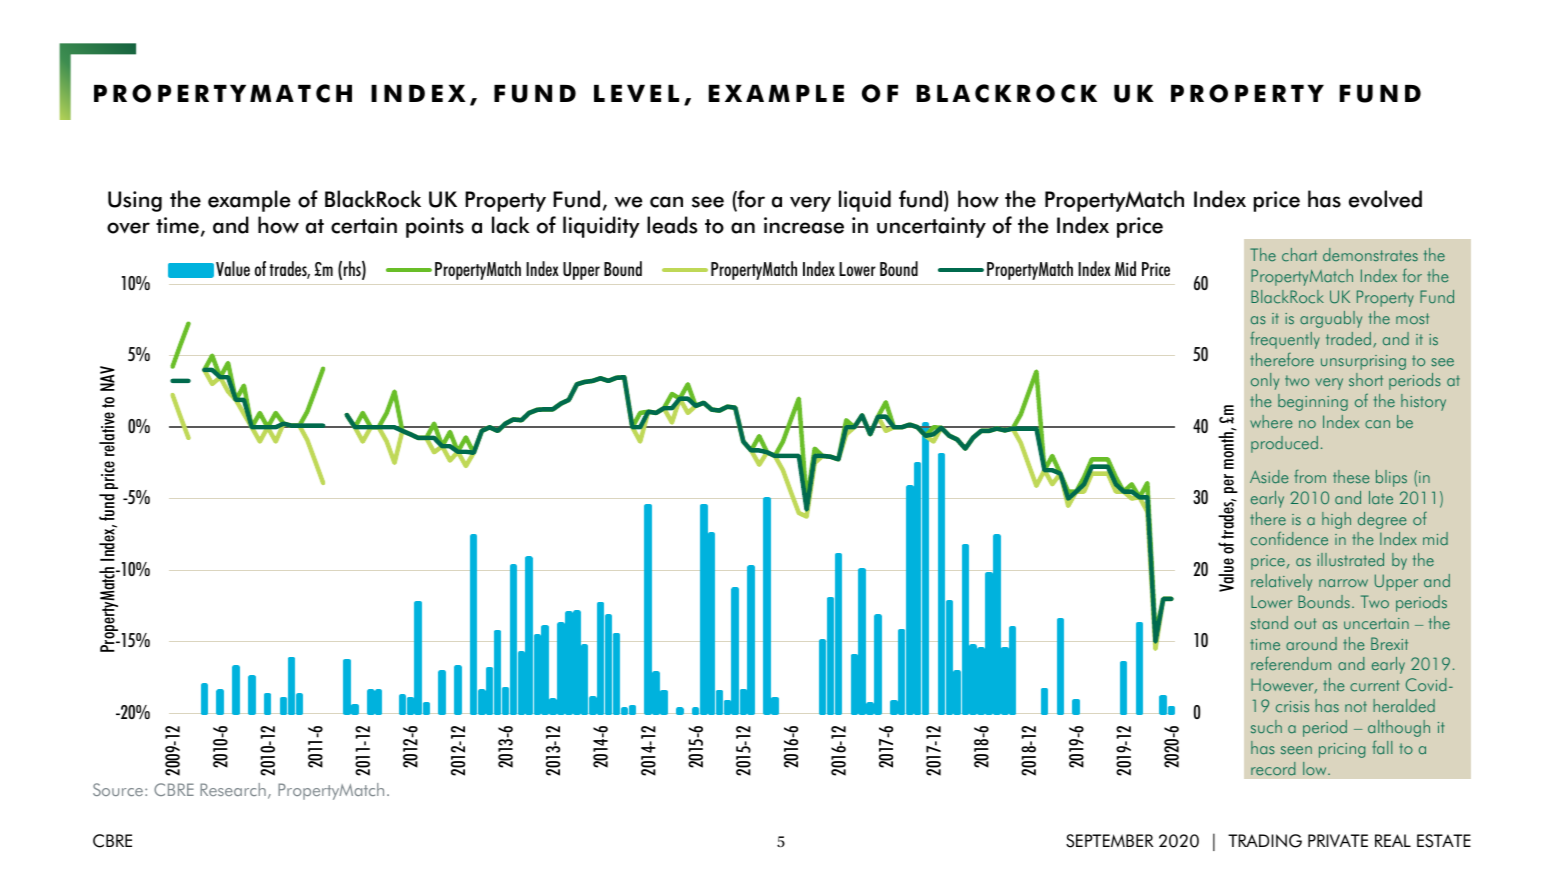 This screenshot has height=879, width=1563. What do you see at coordinates (804, 225) in the screenshot?
I see `increase` at bounding box center [804, 225].
